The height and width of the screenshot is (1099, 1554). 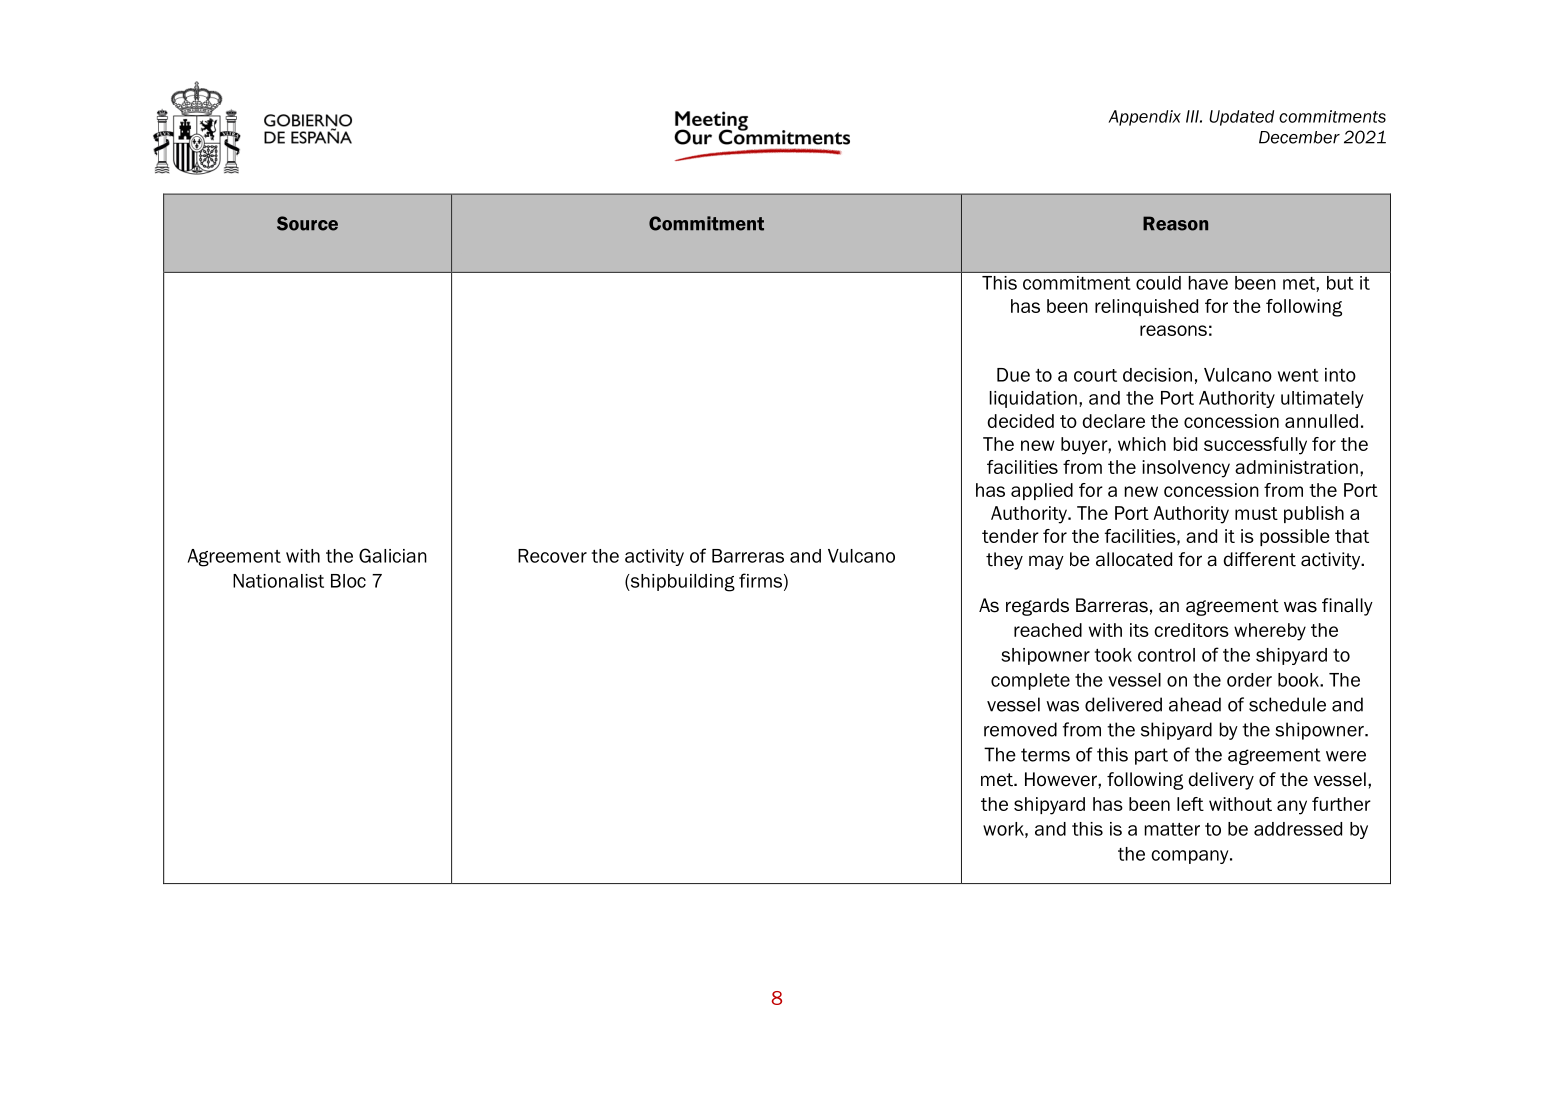 What do you see at coordinates (1241, 118) in the screenshot?
I see `Updated` at bounding box center [1241, 118].
